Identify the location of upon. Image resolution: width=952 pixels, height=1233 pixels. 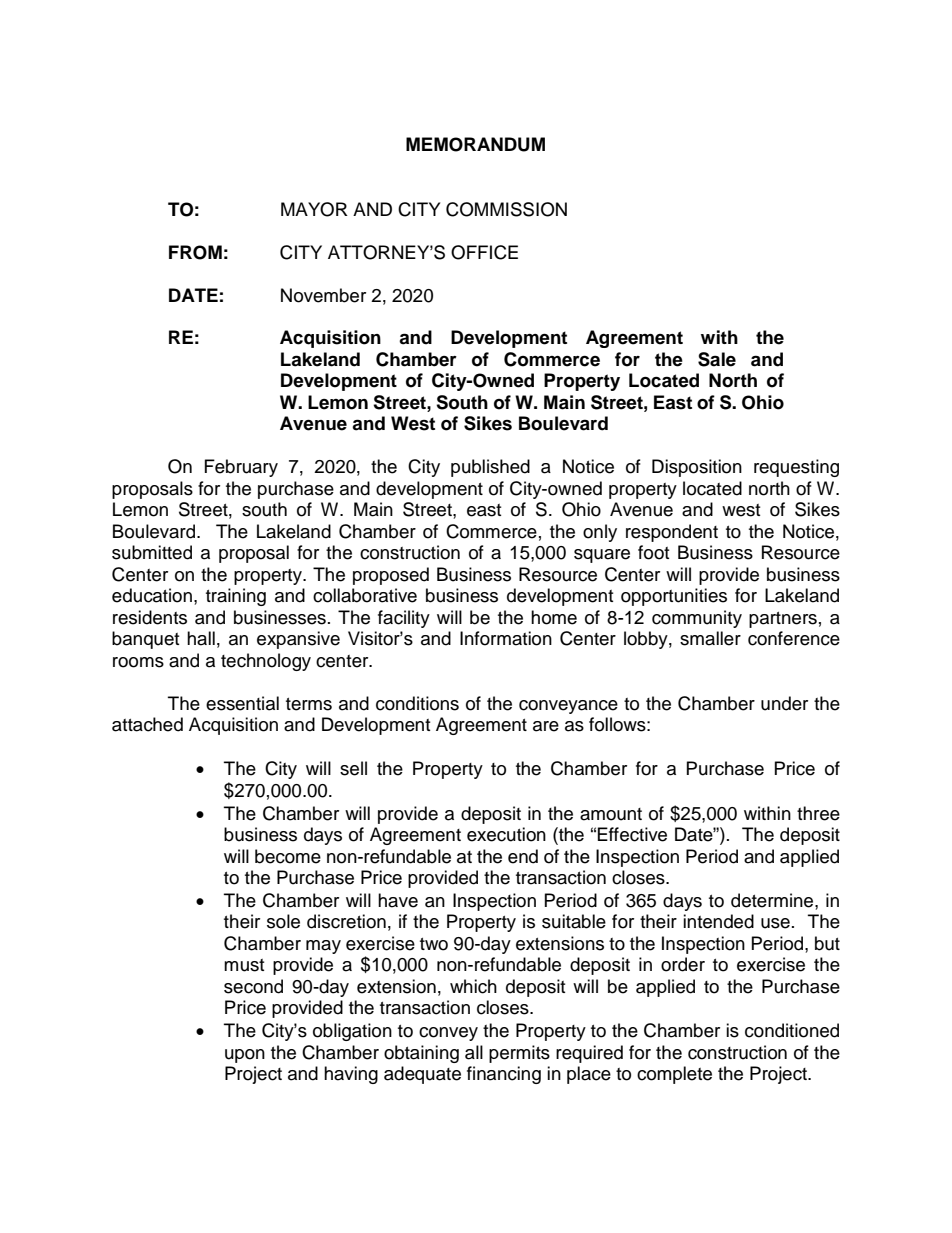
(245, 1056).
